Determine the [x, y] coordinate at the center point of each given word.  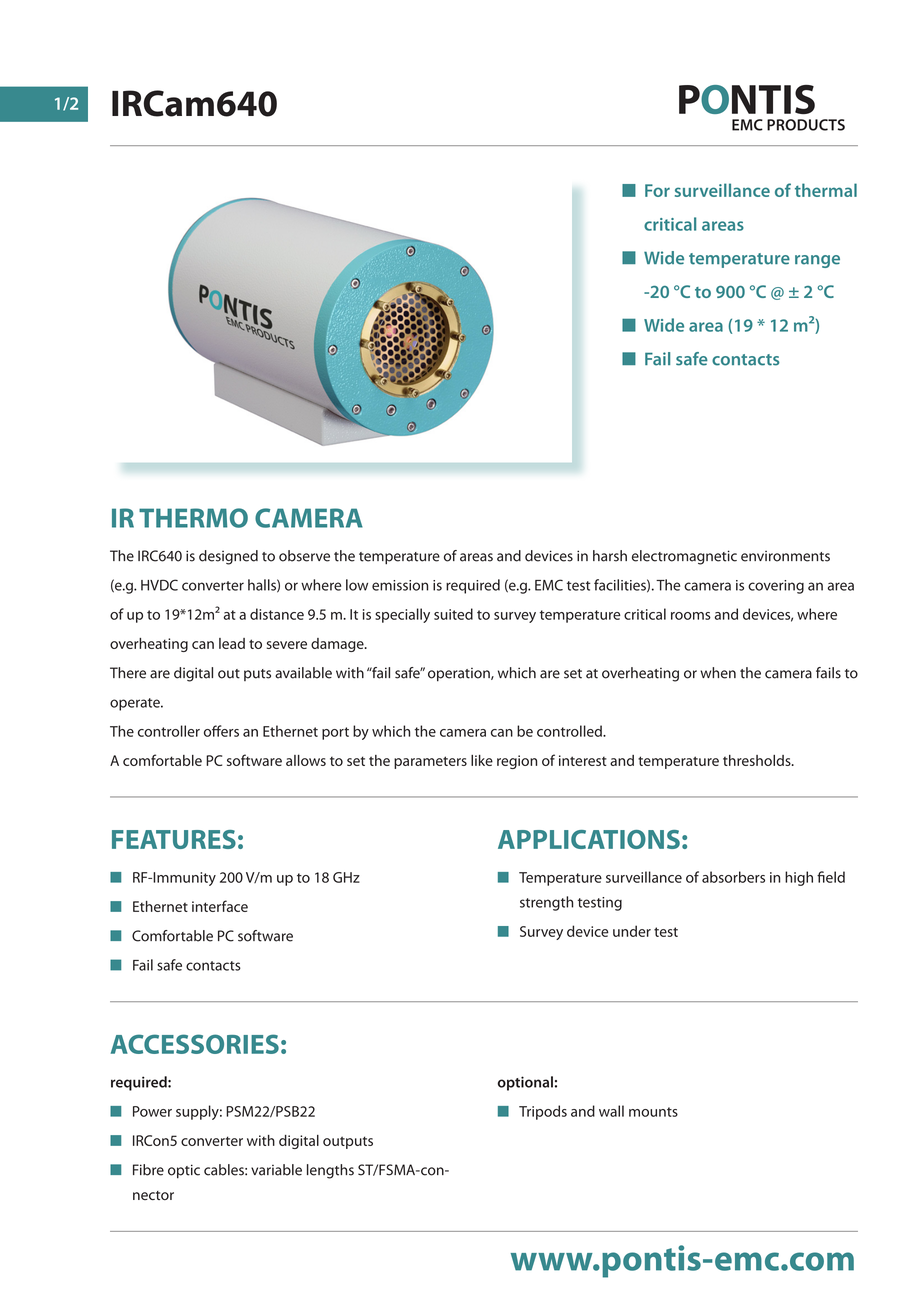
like [482, 760]
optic [184, 1171]
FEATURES [174, 839]
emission [400, 585]
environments [785, 556]
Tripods [543, 1112]
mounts [653, 1112]
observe [304, 556]
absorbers [733, 877]
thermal [826, 190]
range [817, 261]
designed [228, 557]
